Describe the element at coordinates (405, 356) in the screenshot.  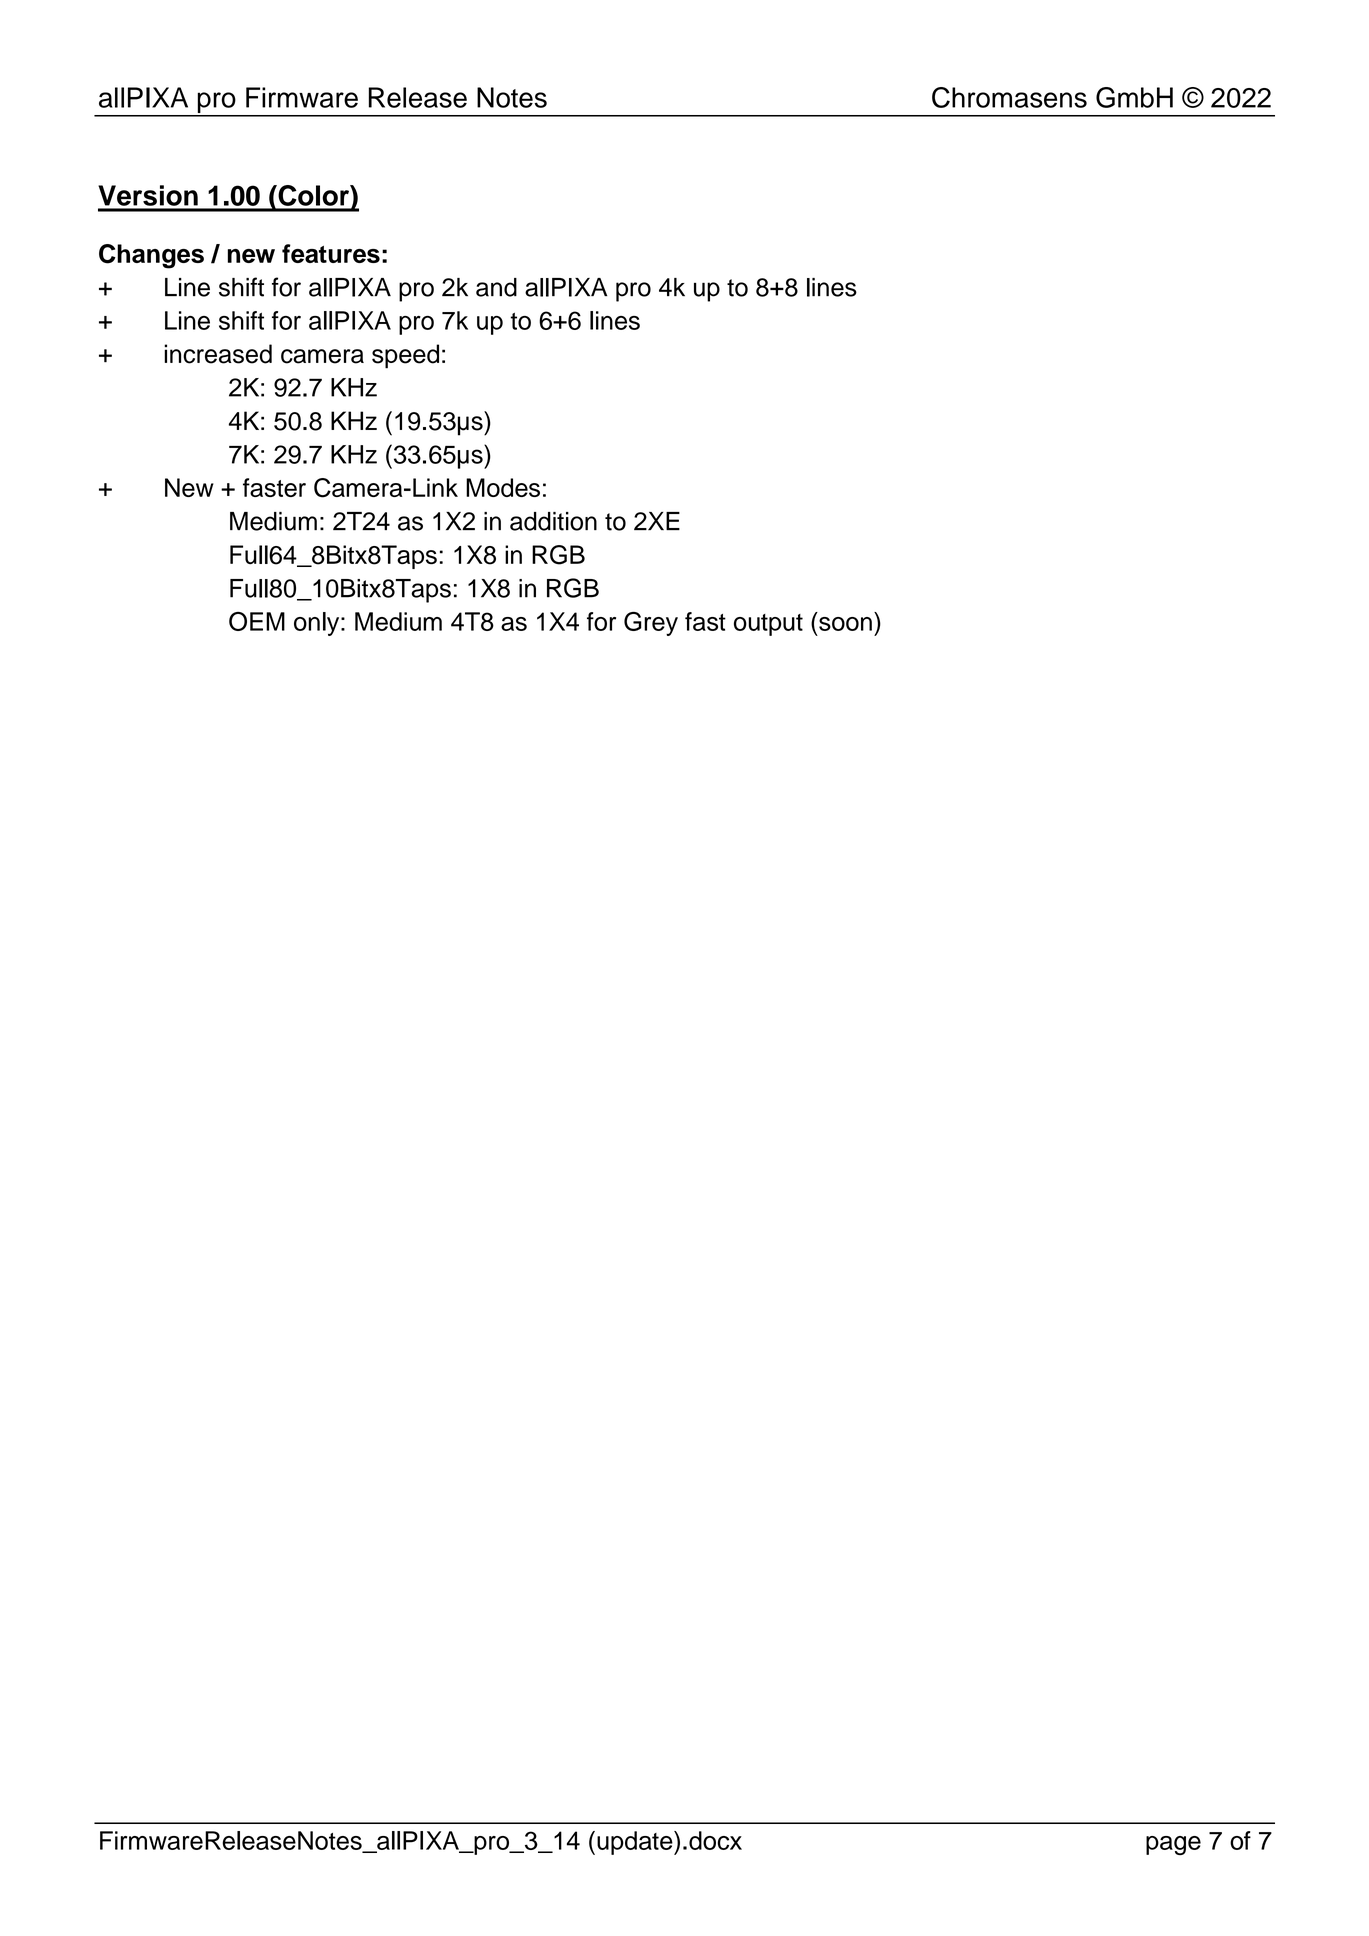
I see `speed` at that location.
